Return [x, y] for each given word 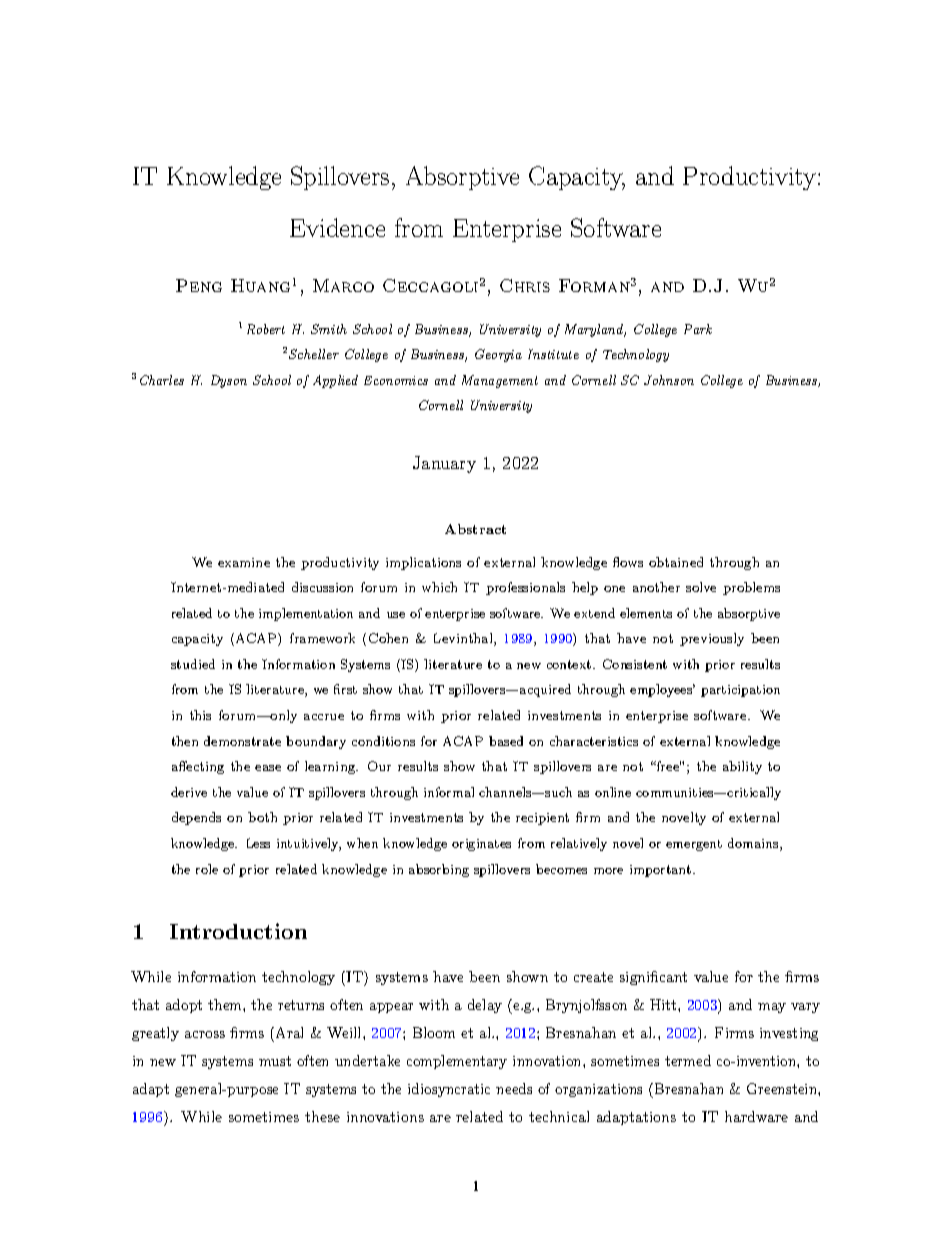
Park [698, 329]
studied [193, 664]
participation [740, 691]
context [570, 664]
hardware [756, 1116]
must [275, 1061]
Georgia [498, 355]
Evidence [337, 227]
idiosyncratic [449, 1090]
